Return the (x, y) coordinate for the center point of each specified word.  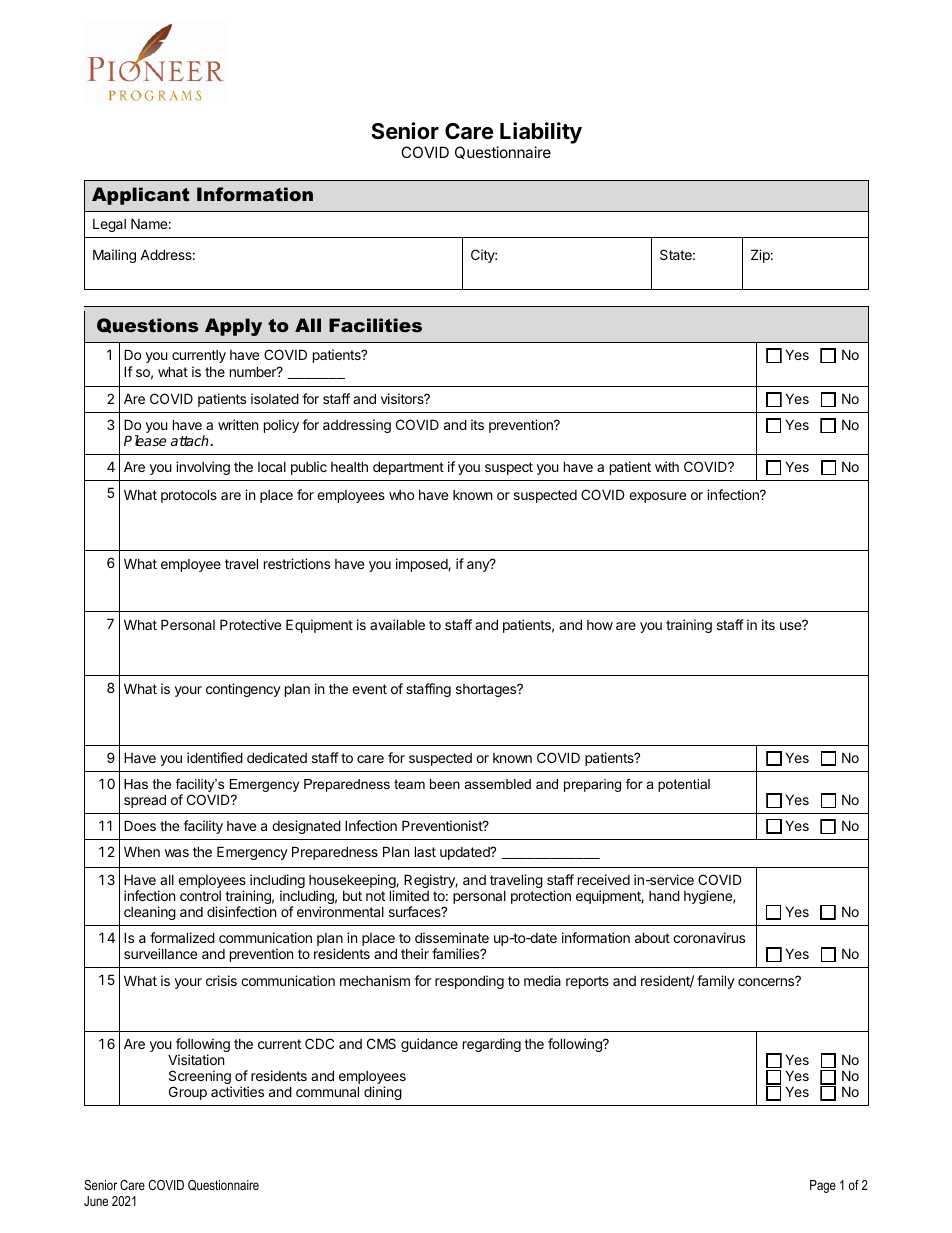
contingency (243, 690)
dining (383, 1093)
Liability (541, 134)
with (667, 466)
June (96, 1201)
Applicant (140, 196)
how (600, 625)
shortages (487, 690)
